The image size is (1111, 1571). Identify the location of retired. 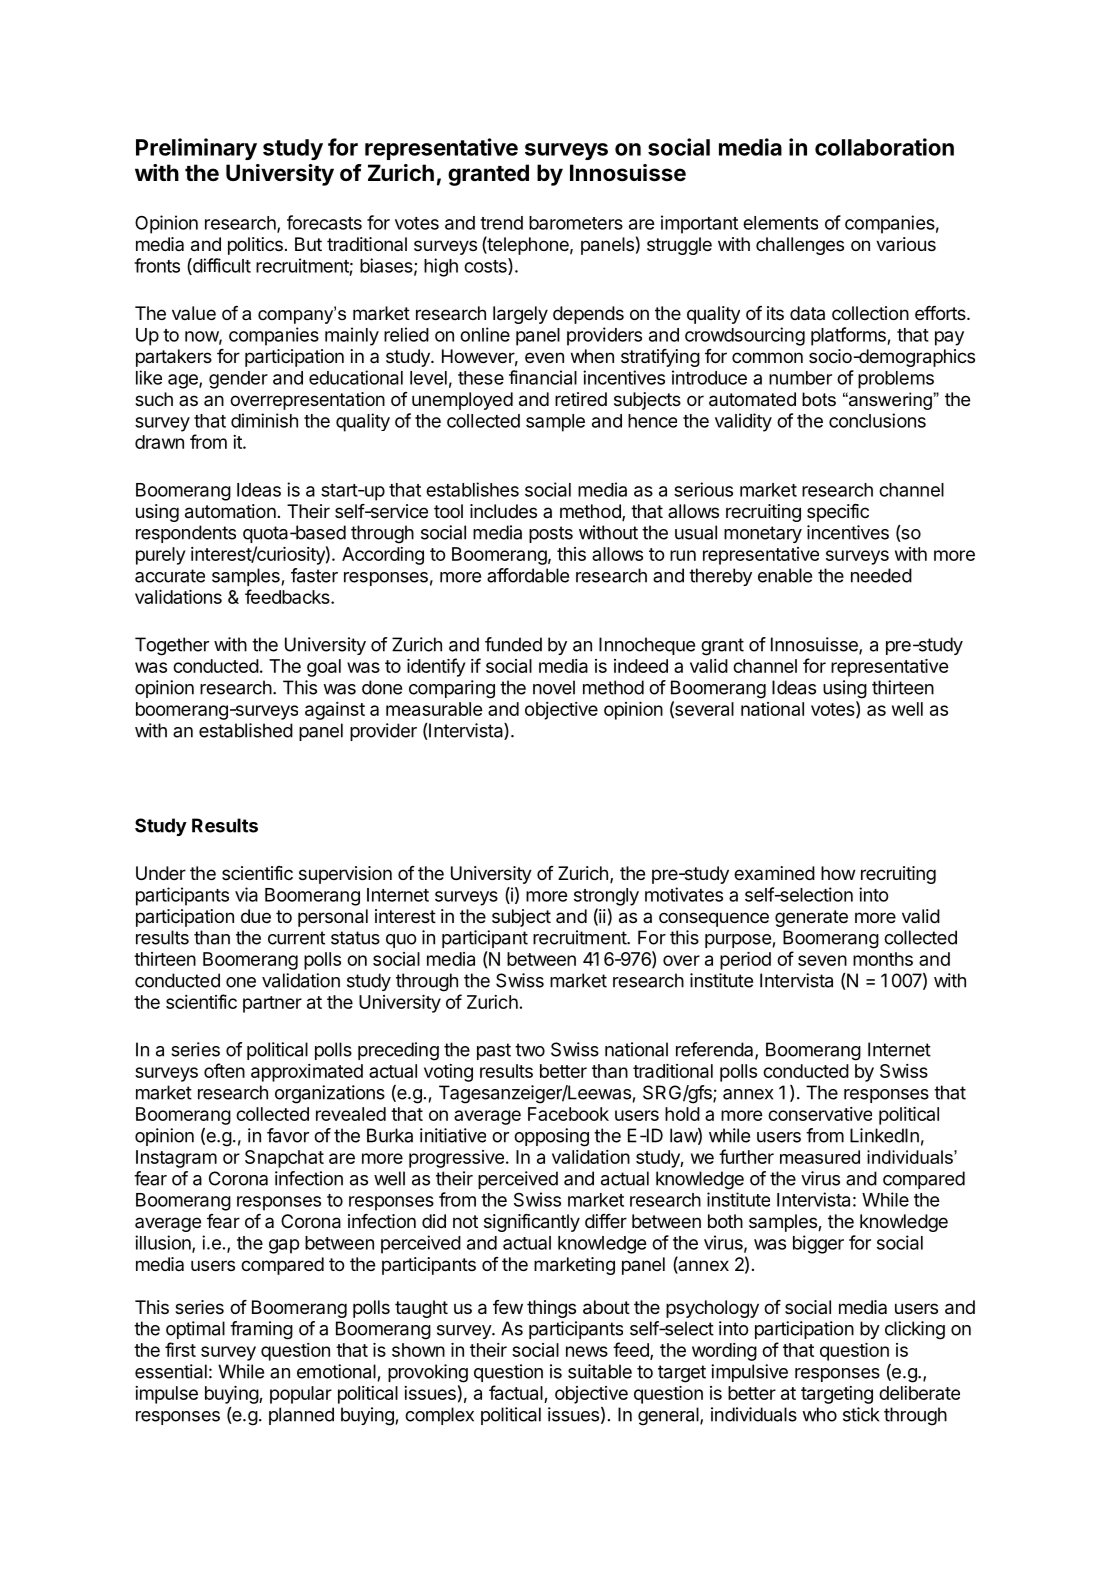
(581, 399).
